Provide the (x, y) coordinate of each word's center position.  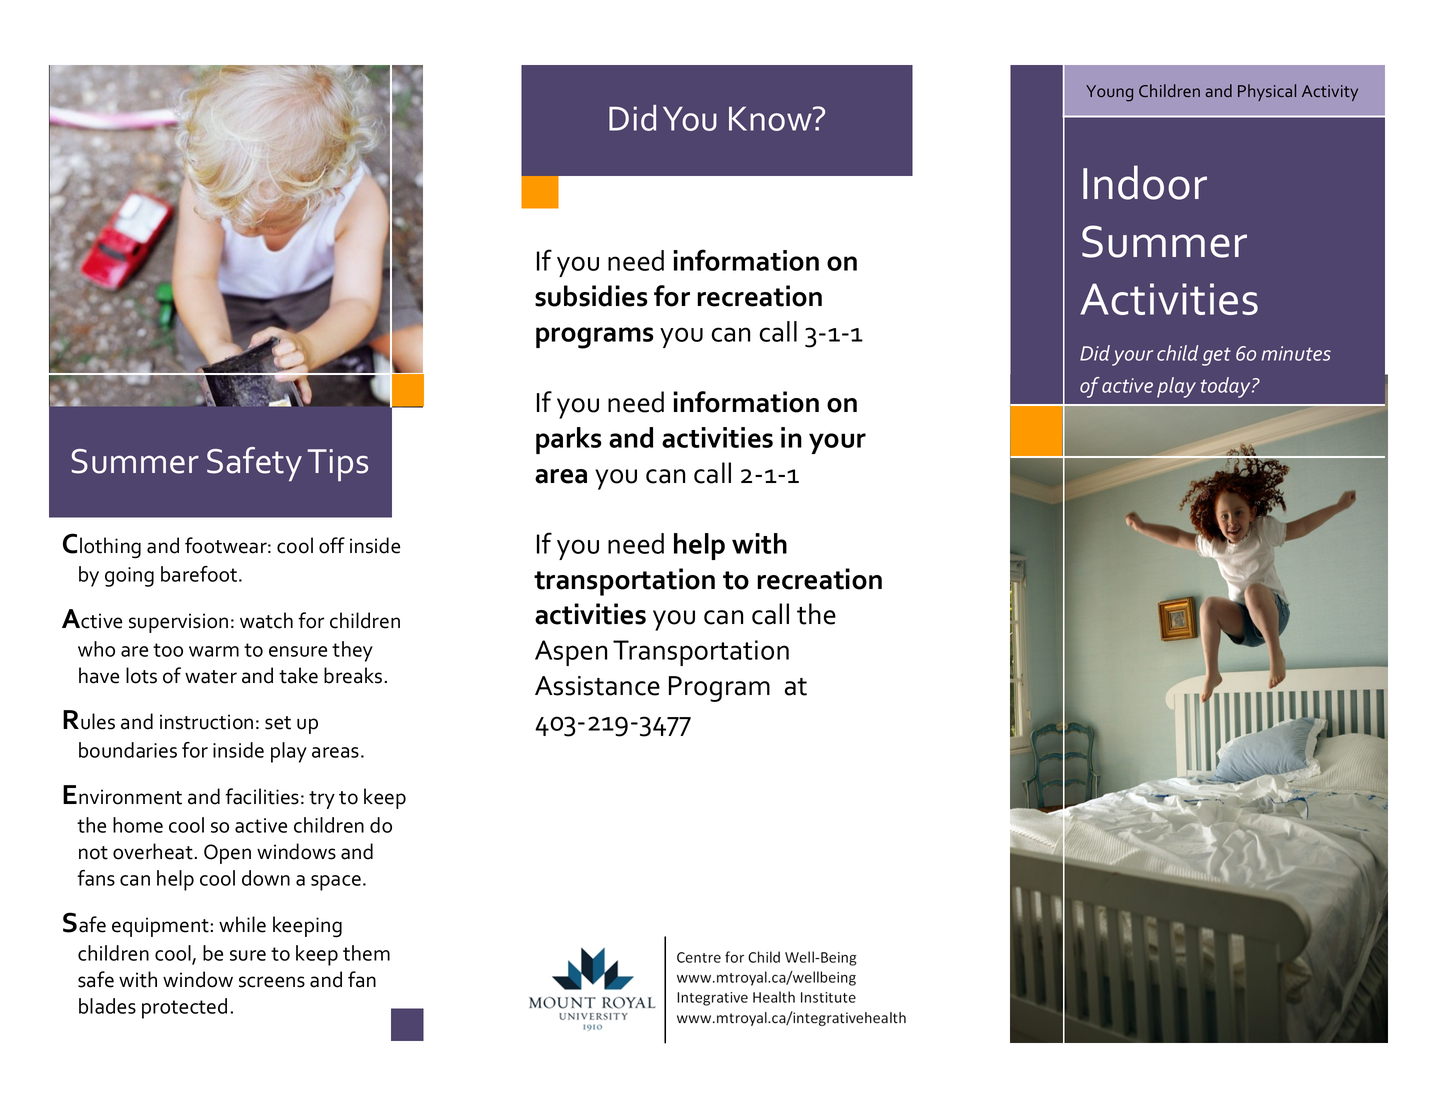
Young (1109, 93)
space (336, 883)
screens (272, 982)
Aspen (571, 653)
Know (771, 118)
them (366, 953)
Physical (1267, 92)
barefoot (200, 574)
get (1216, 356)
